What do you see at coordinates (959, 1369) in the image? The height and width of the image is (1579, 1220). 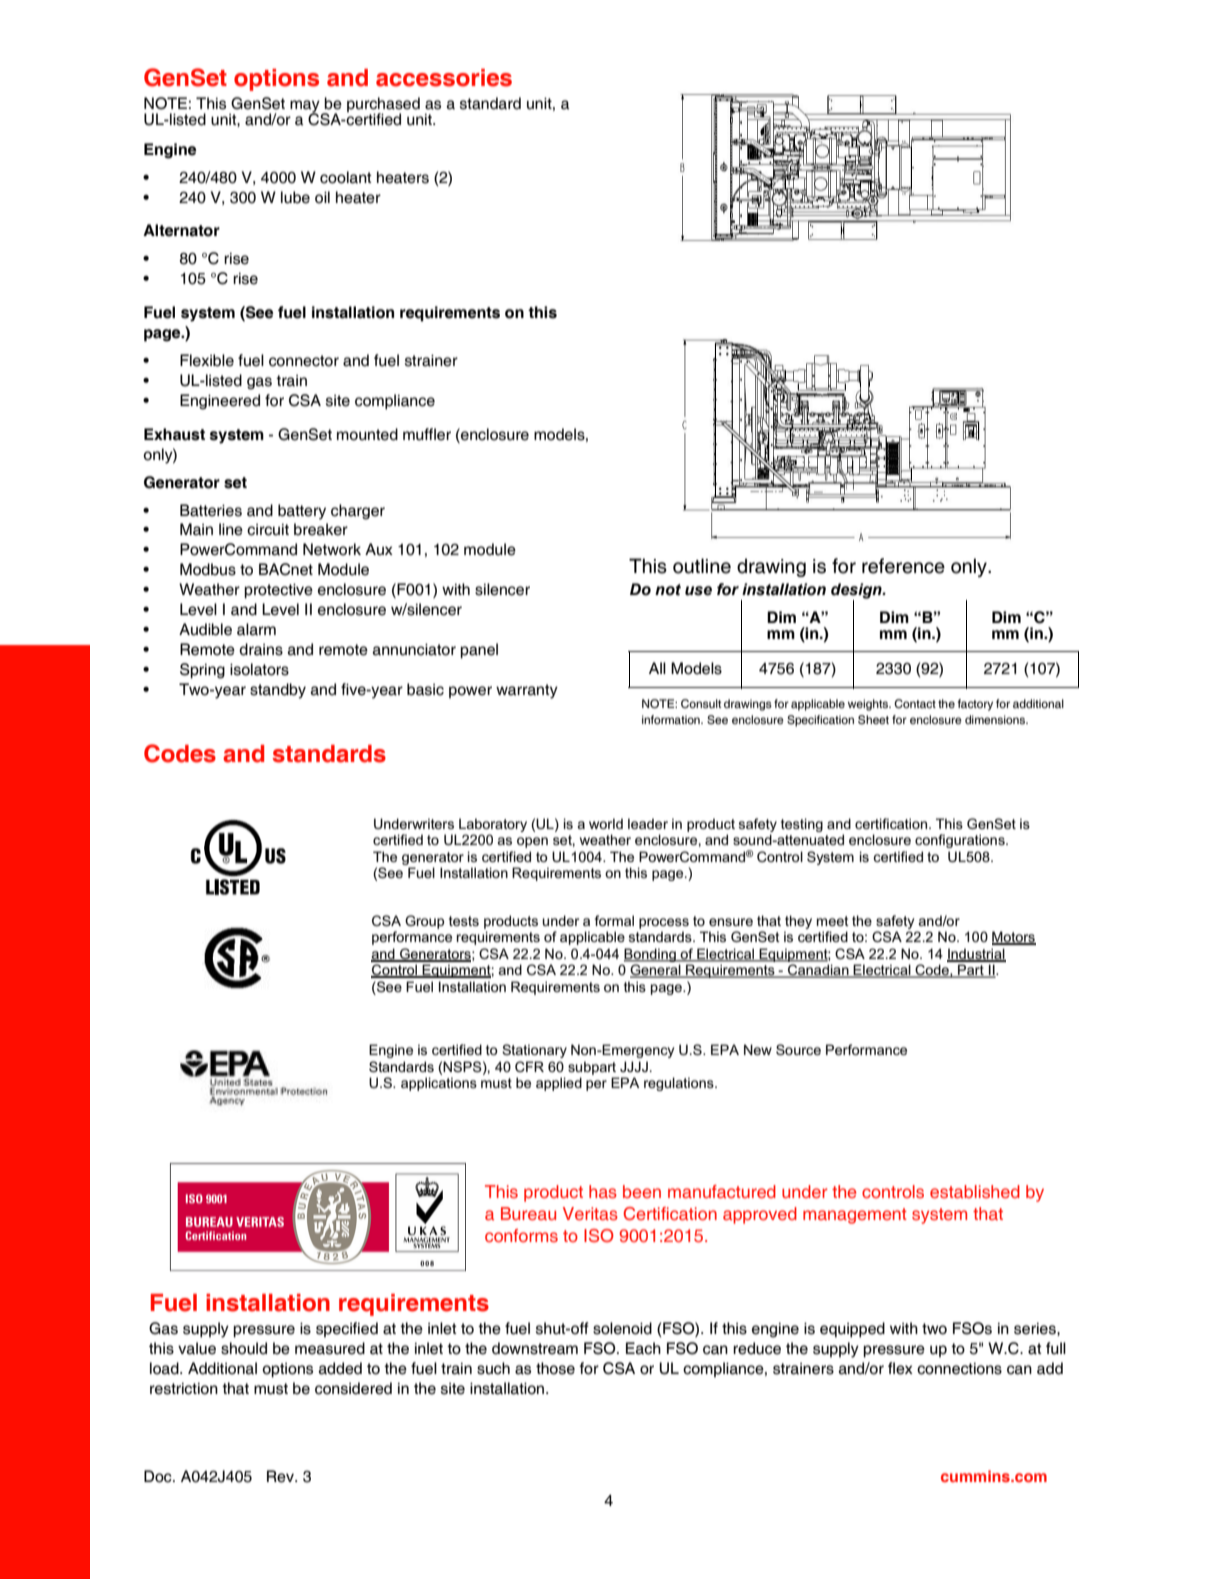 I see `connections` at bounding box center [959, 1369].
